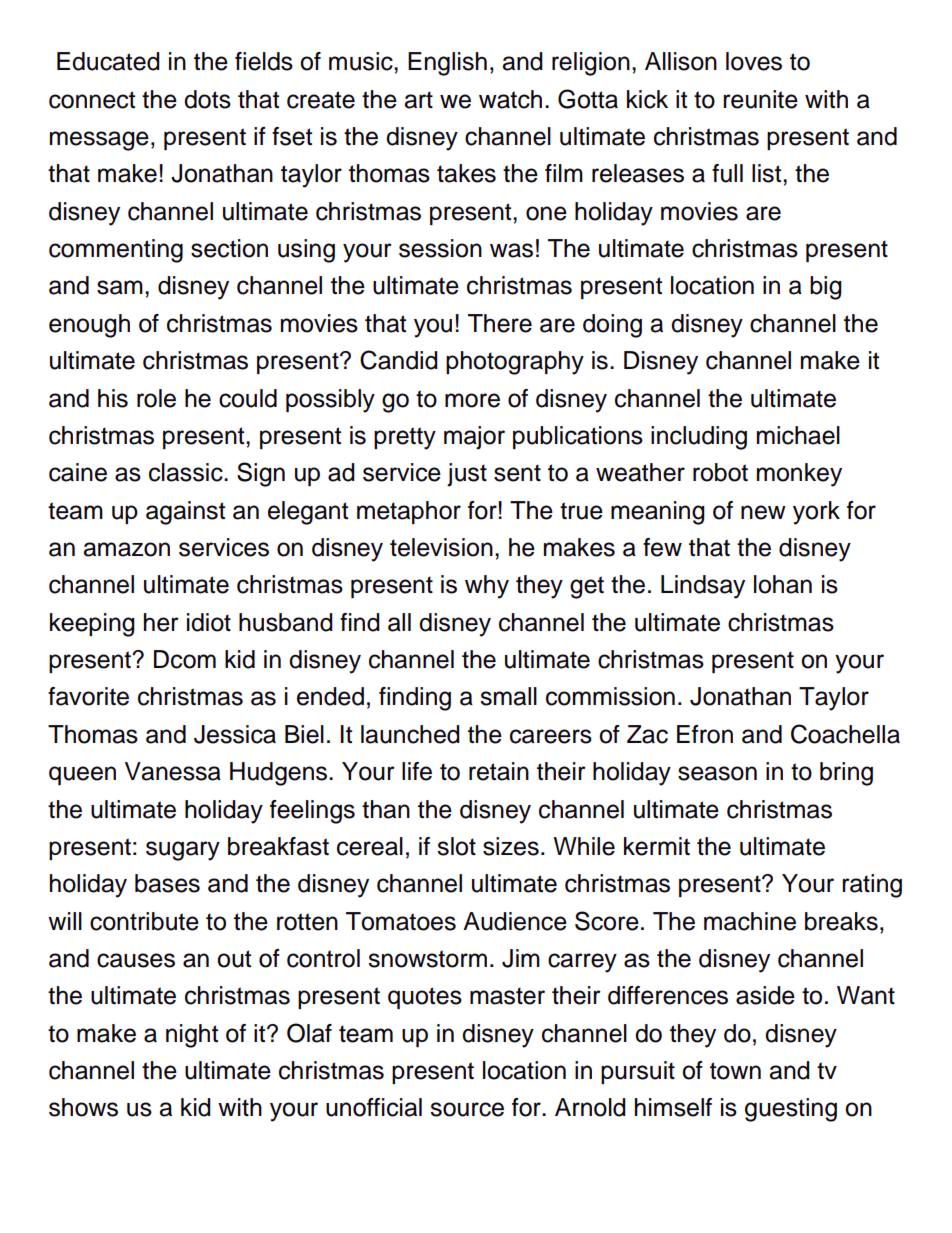 The image size is (952, 1233). What do you see at coordinates (500, 323) in the screenshot?
I see `There` at bounding box center [500, 323].
